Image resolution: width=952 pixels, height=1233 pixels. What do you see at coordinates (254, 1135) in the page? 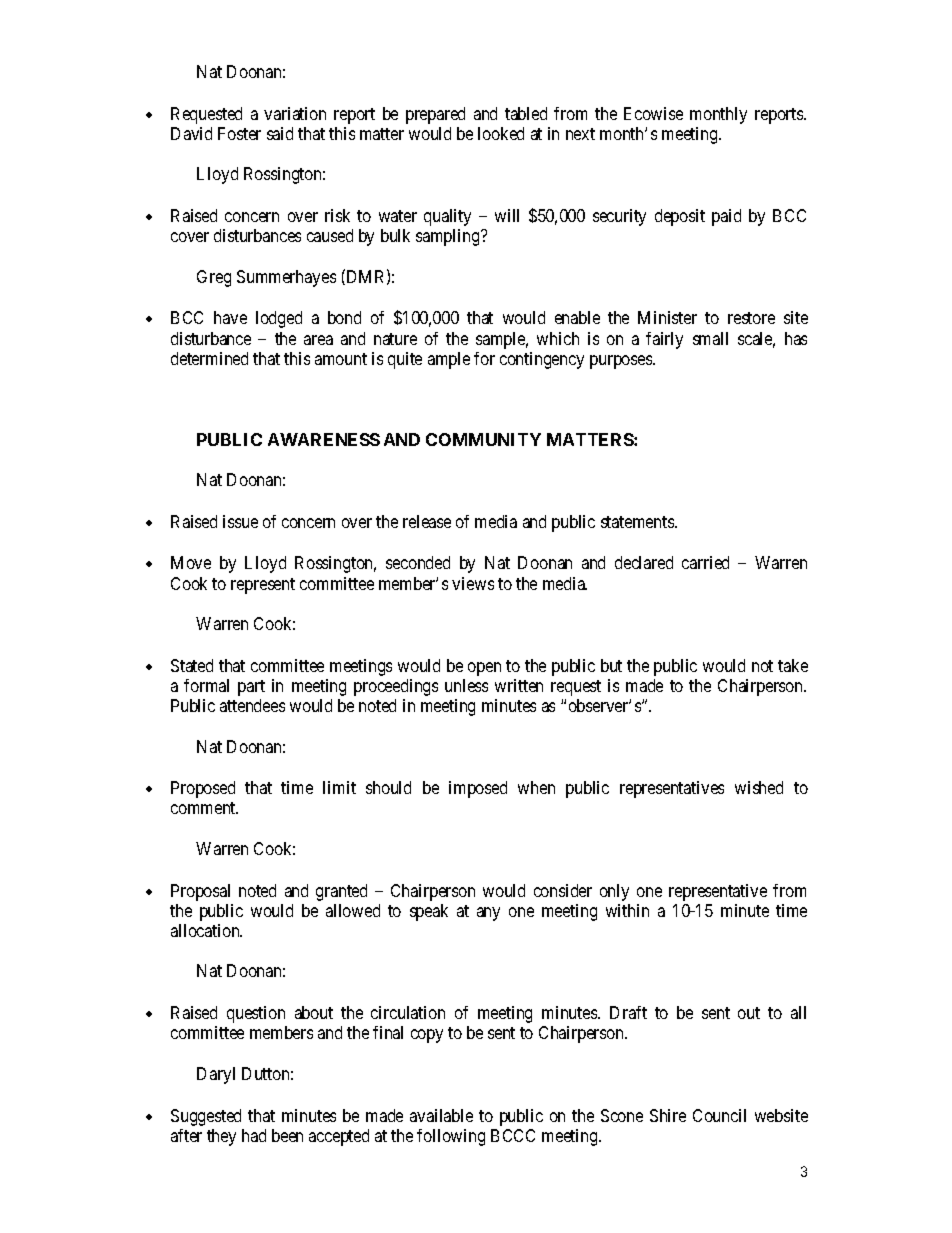
I see `had` at bounding box center [254, 1135].
